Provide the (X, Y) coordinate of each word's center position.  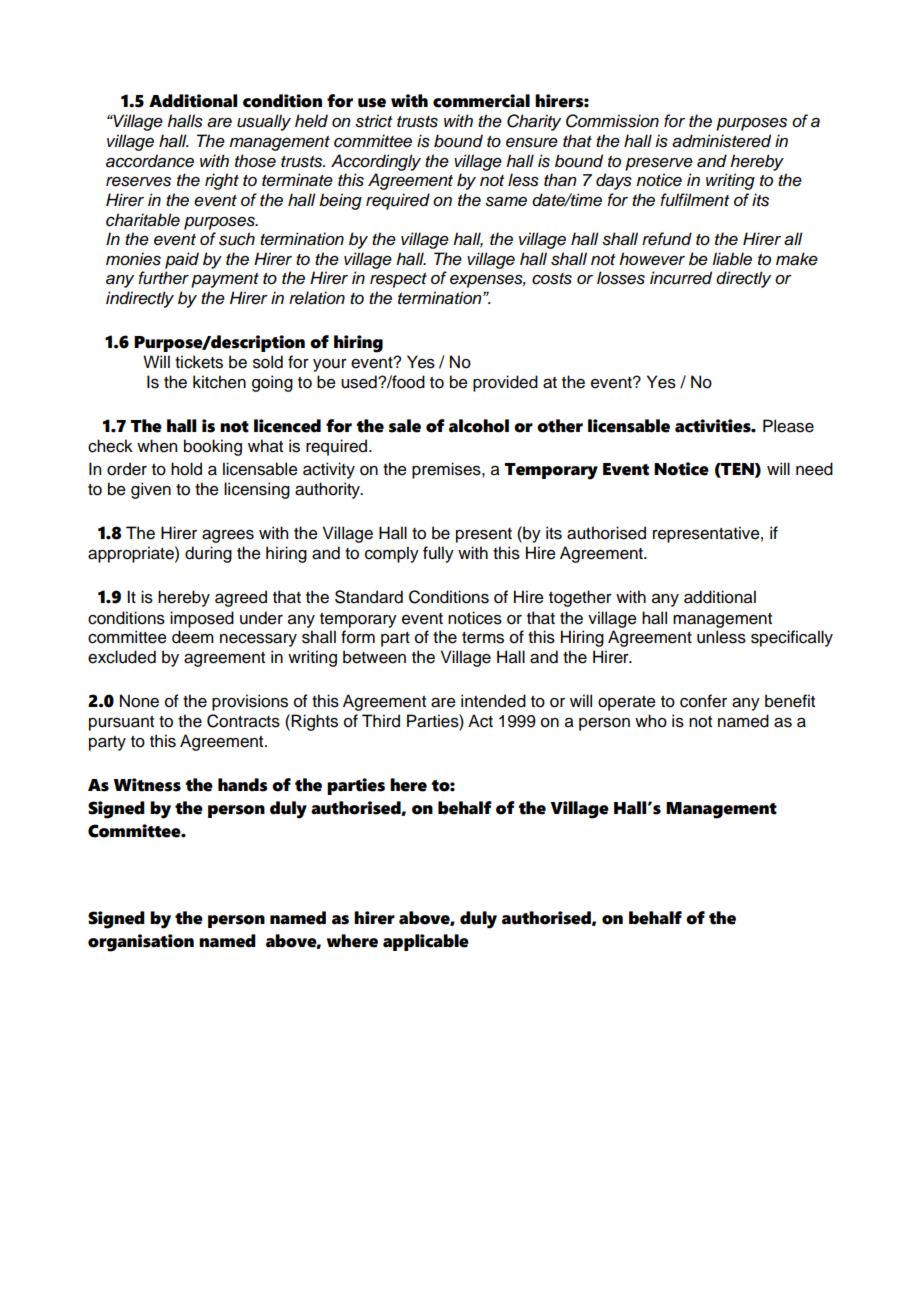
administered (721, 141)
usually (264, 122)
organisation (141, 943)
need (814, 469)
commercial (481, 101)
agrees (228, 536)
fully (438, 554)
